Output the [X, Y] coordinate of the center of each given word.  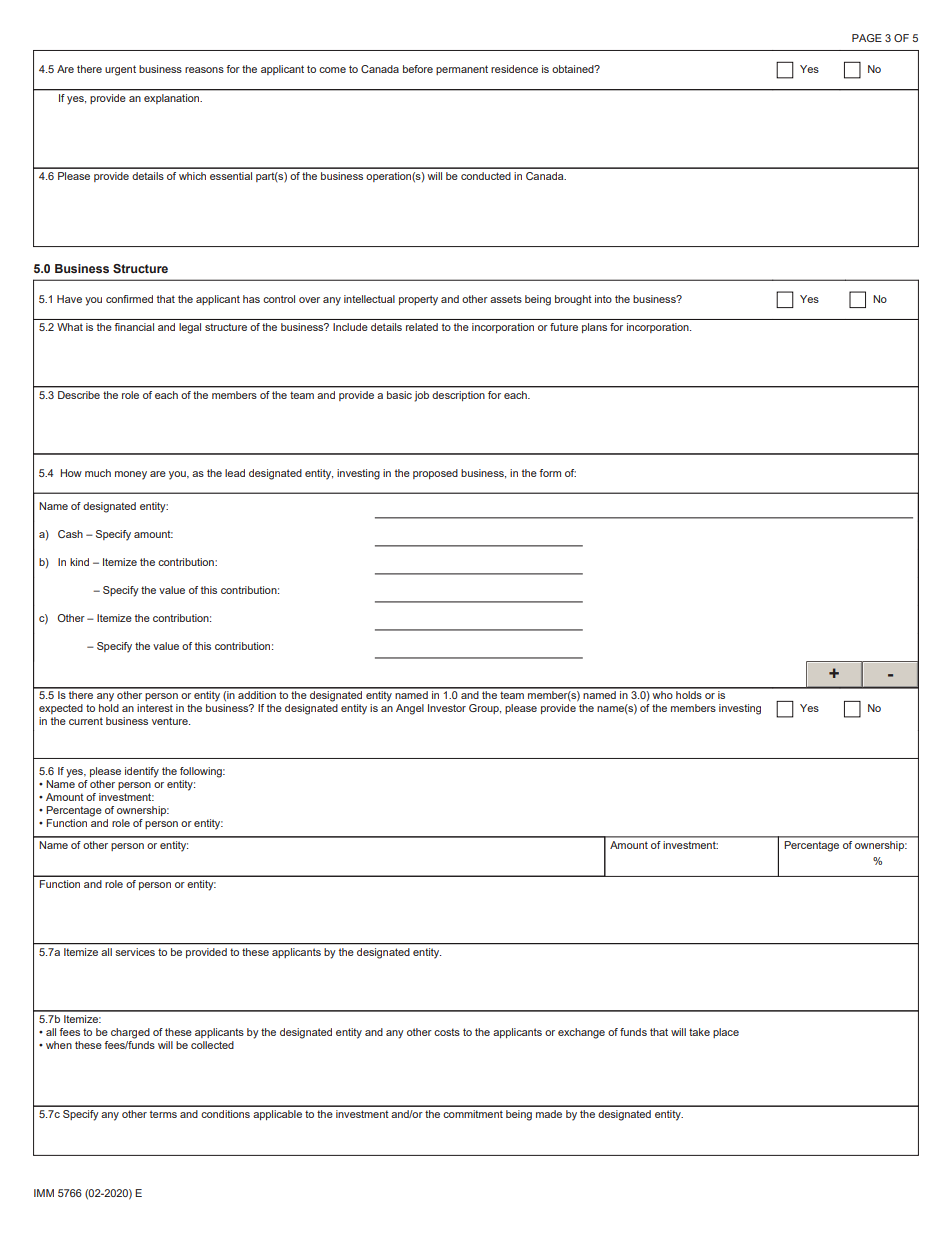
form [550, 473]
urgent [120, 70]
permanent [462, 70]
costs [447, 1032]
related [422, 327]
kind [79, 562]
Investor [447, 708]
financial [134, 327]
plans [594, 328]
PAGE [867, 38]
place [726, 1033]
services [135, 952]
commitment [473, 1114]
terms [163, 1114]
